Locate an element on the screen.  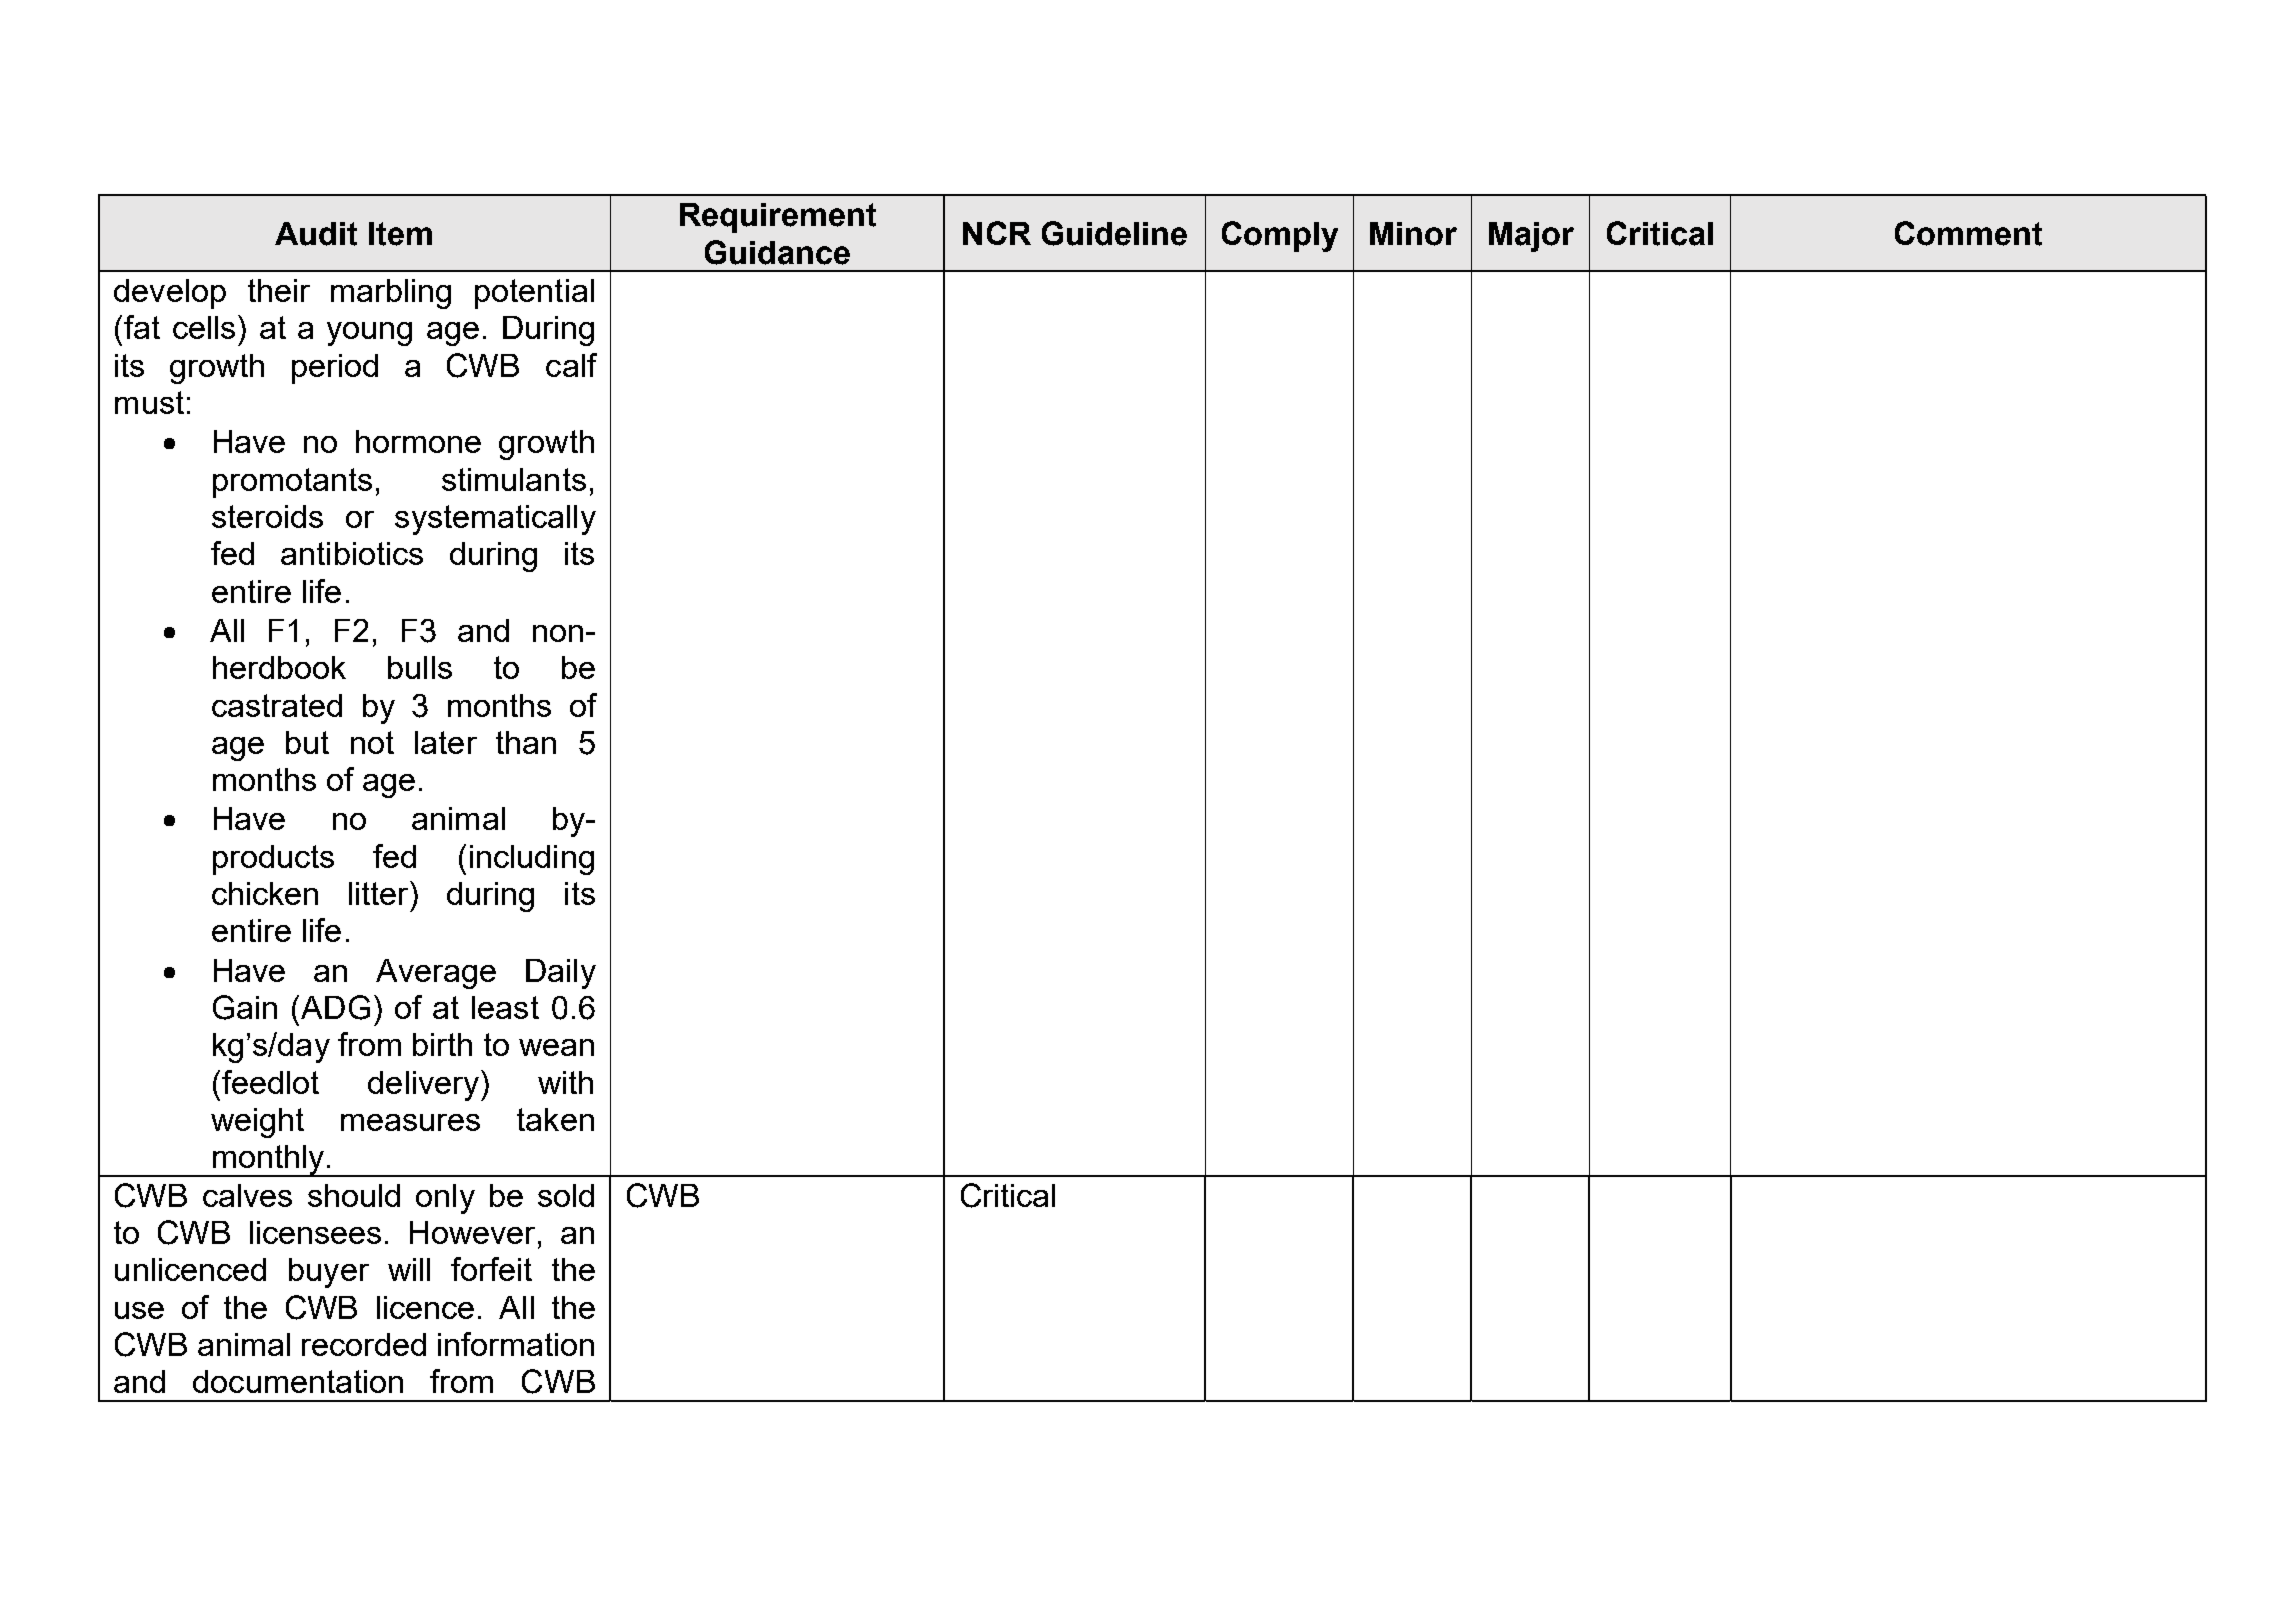
systematically is located at coordinates (495, 520).
